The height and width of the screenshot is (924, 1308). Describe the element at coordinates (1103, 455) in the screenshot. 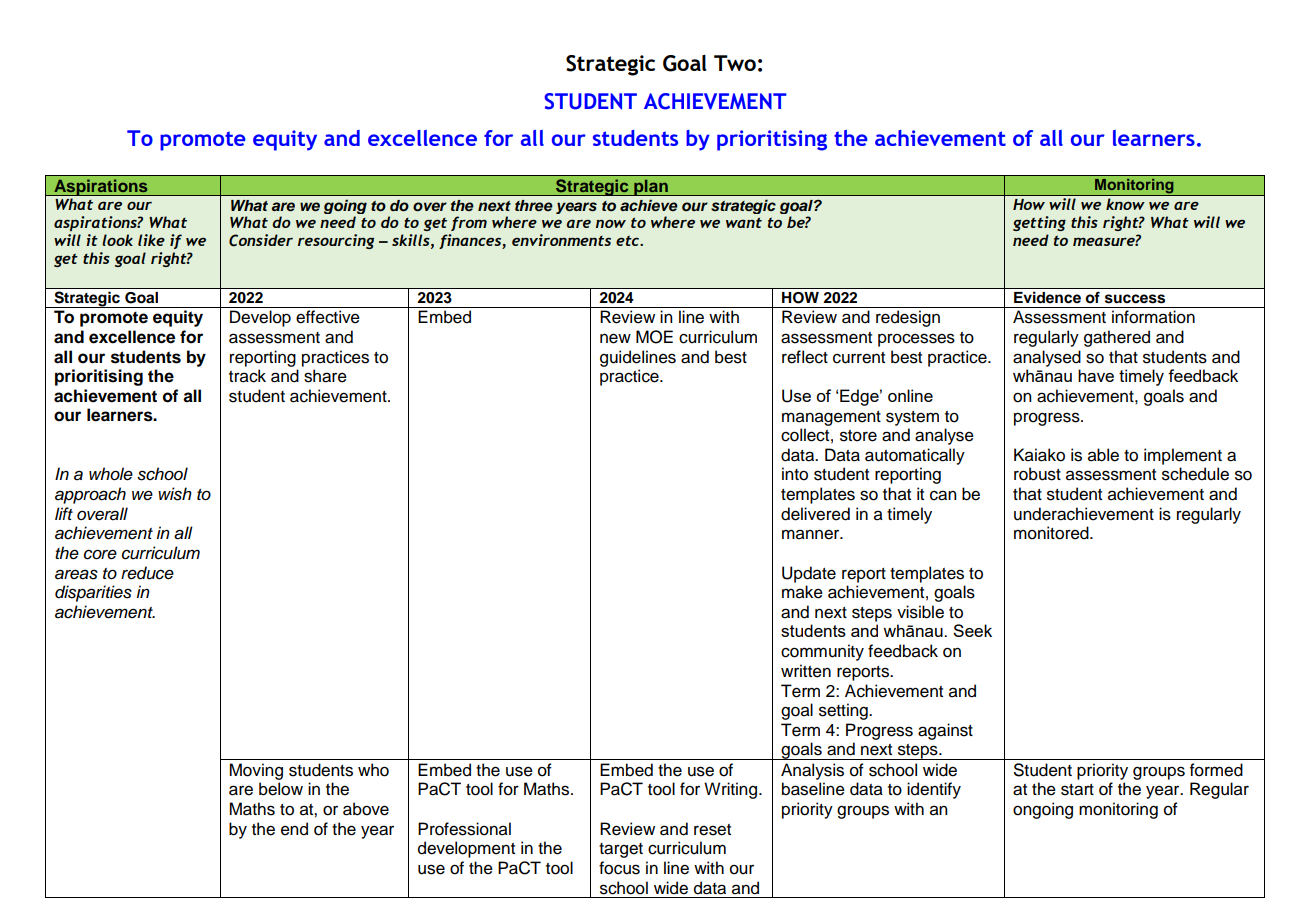

I see `able` at that location.
